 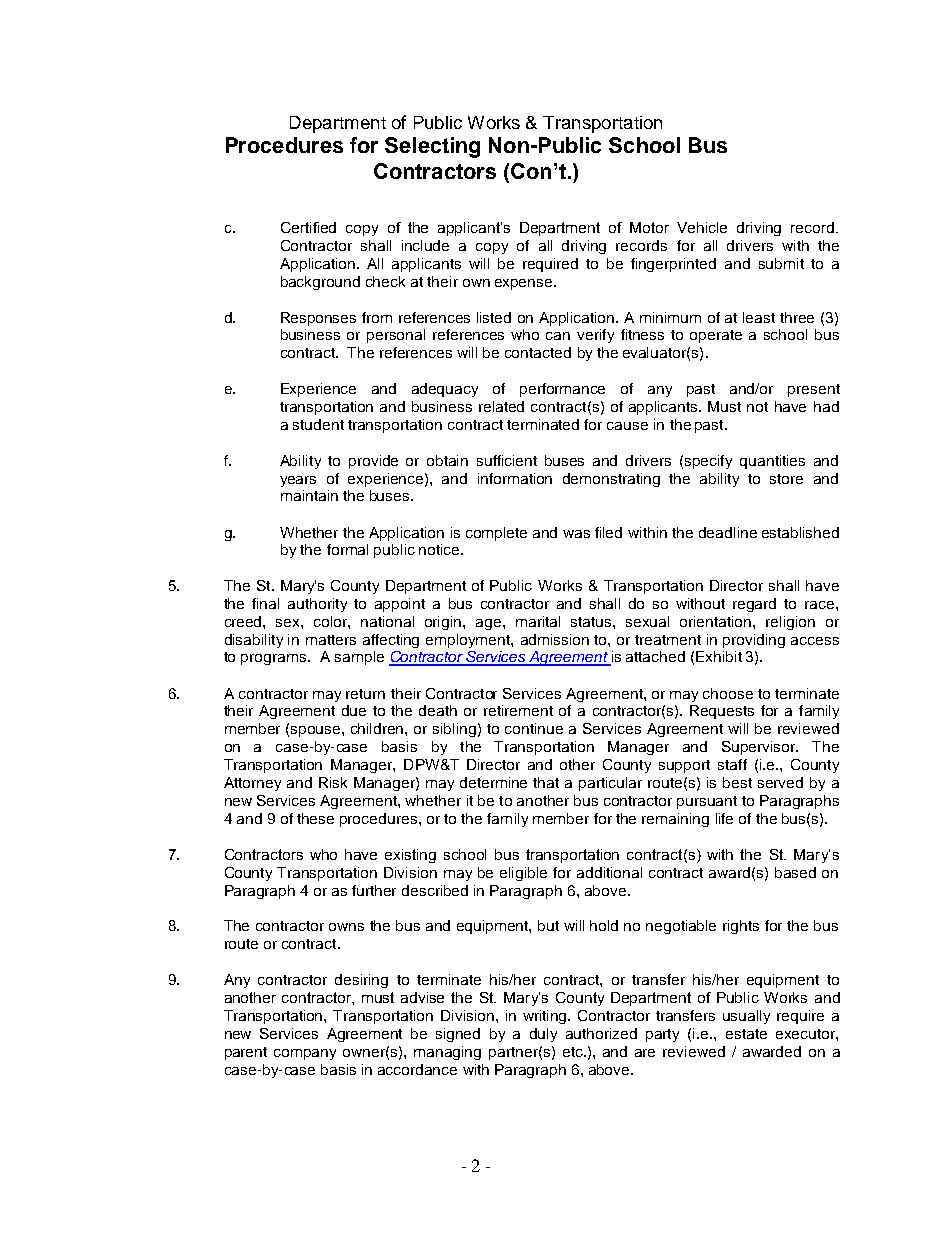 What do you see at coordinates (543, 1035) in the page?
I see `duly` at bounding box center [543, 1035].
